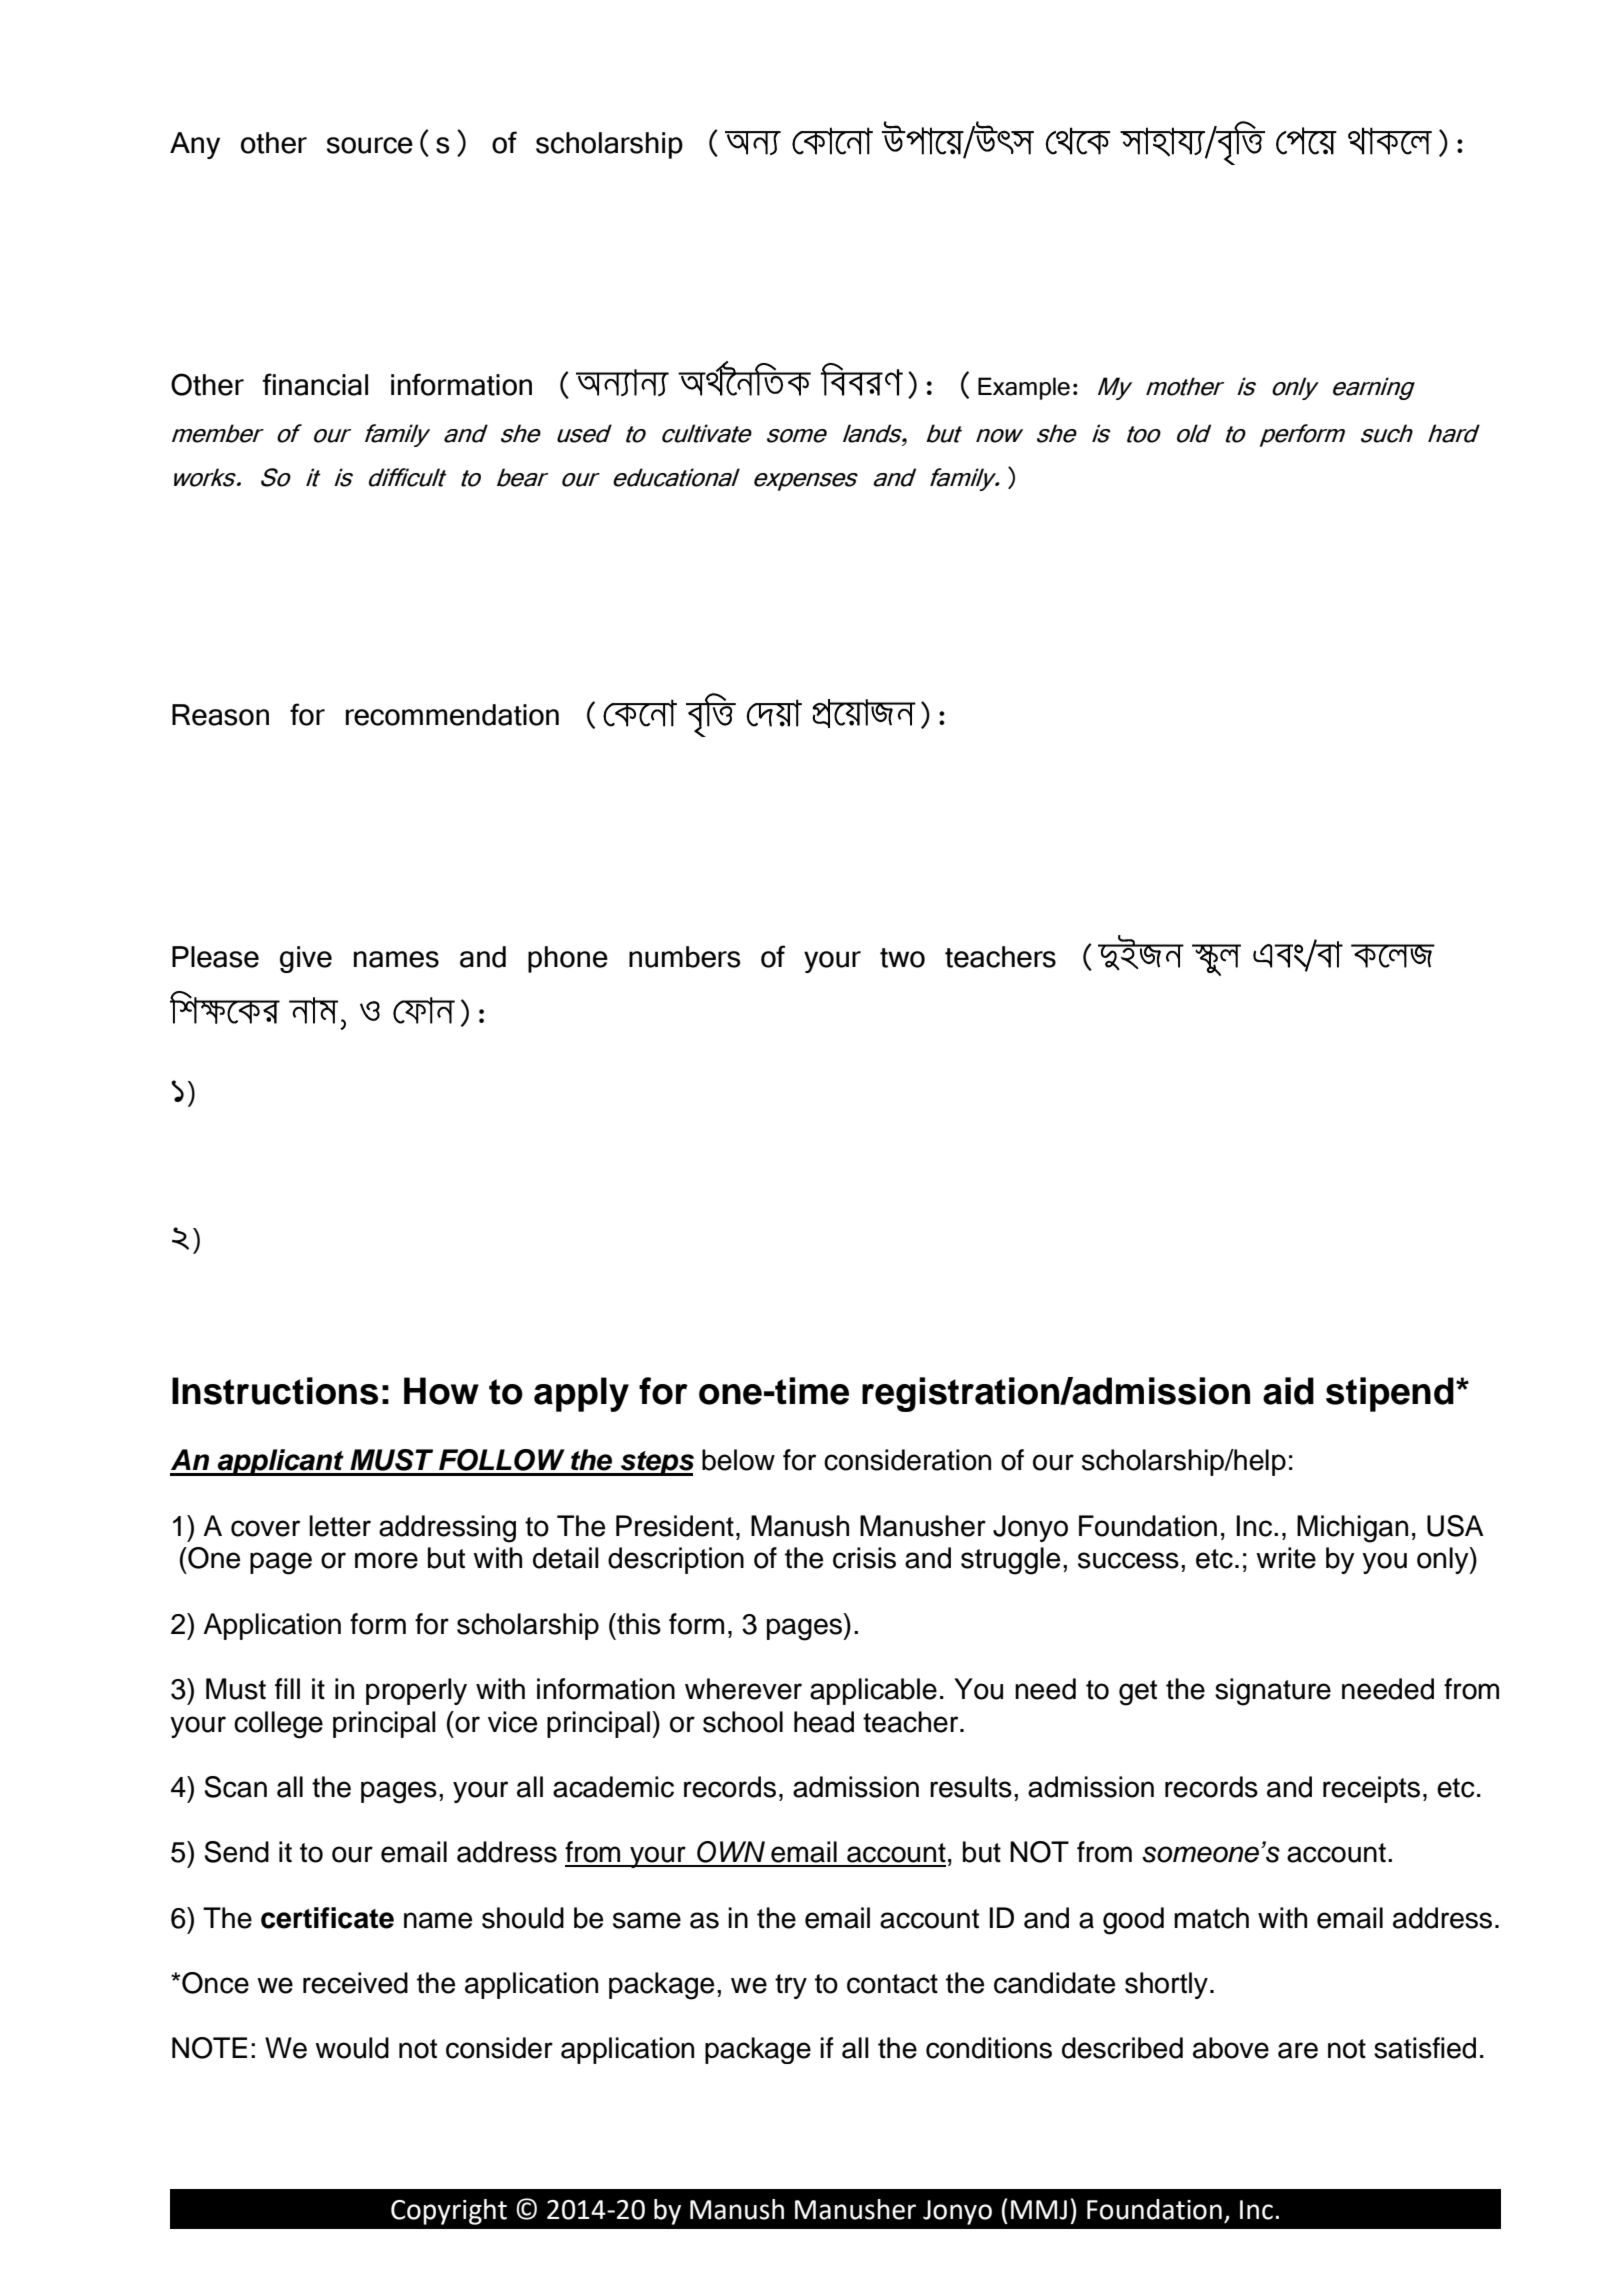 The height and width of the screenshot is (2276, 1610). I want to click on financial, so click(315, 384).
